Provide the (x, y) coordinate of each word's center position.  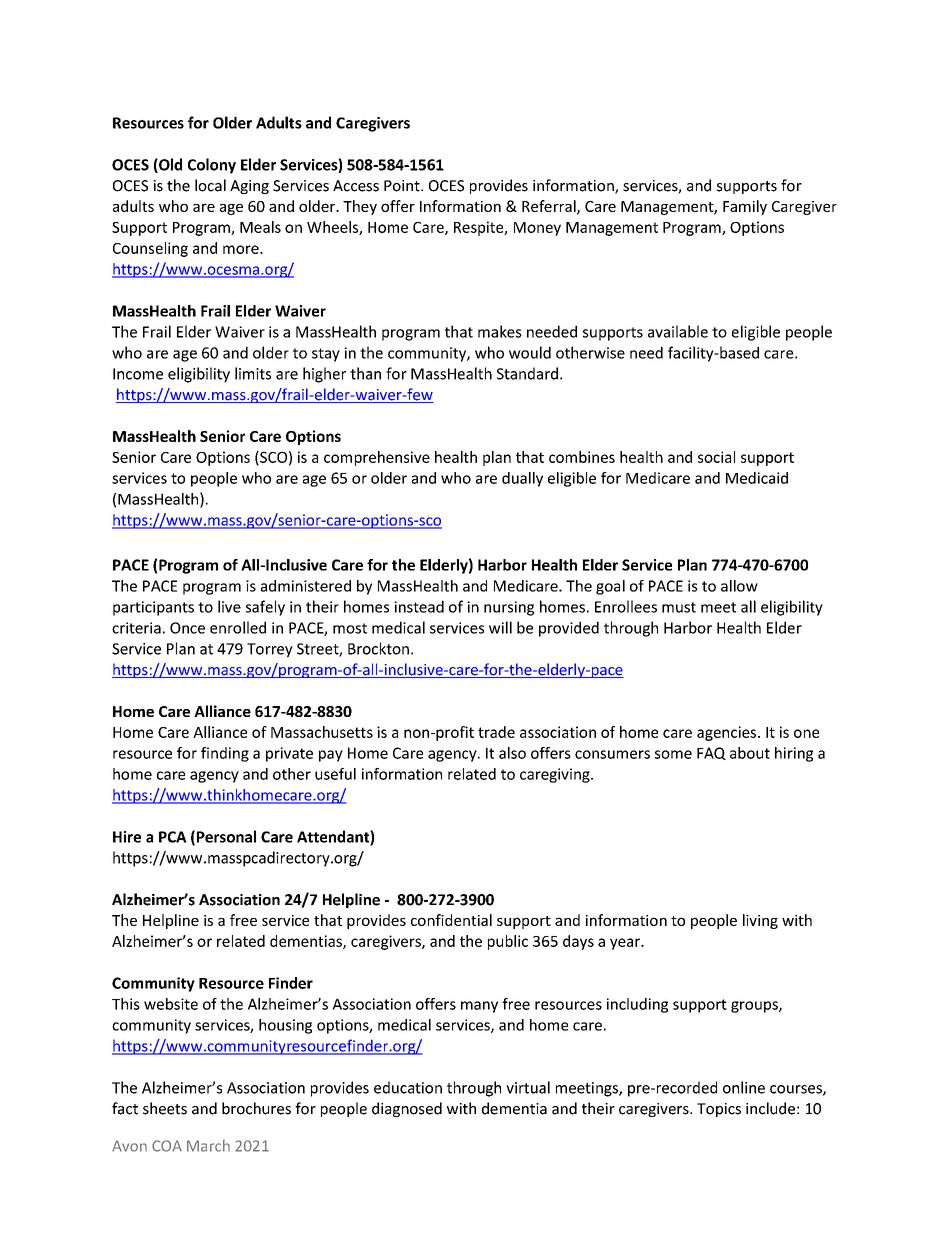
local (210, 185)
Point (403, 186)
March (208, 1146)
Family (745, 207)
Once (187, 628)
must (679, 607)
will (500, 627)
